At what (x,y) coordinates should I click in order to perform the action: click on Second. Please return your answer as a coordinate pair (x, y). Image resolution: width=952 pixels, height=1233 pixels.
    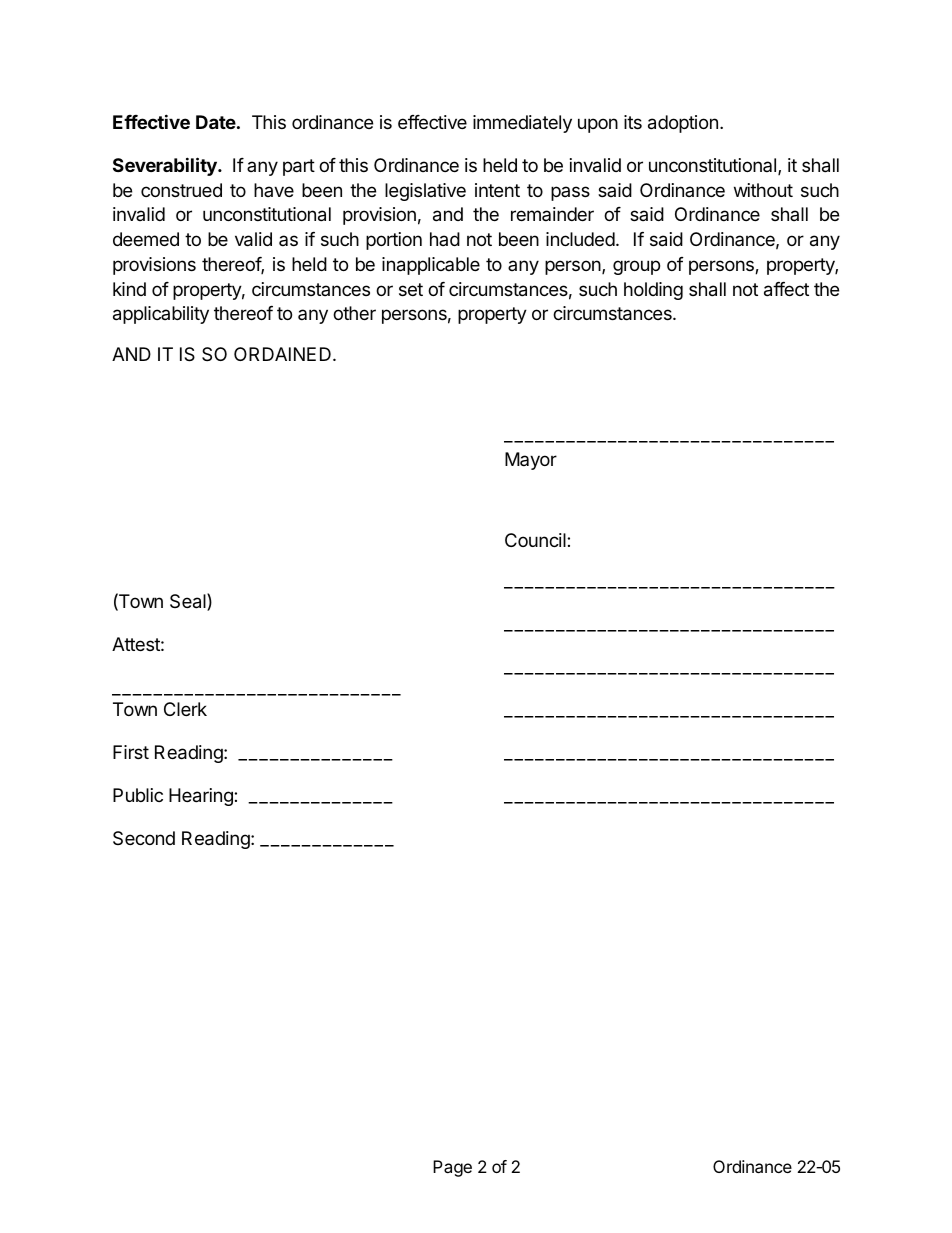
    Looking at the image, I should click on (144, 838).
